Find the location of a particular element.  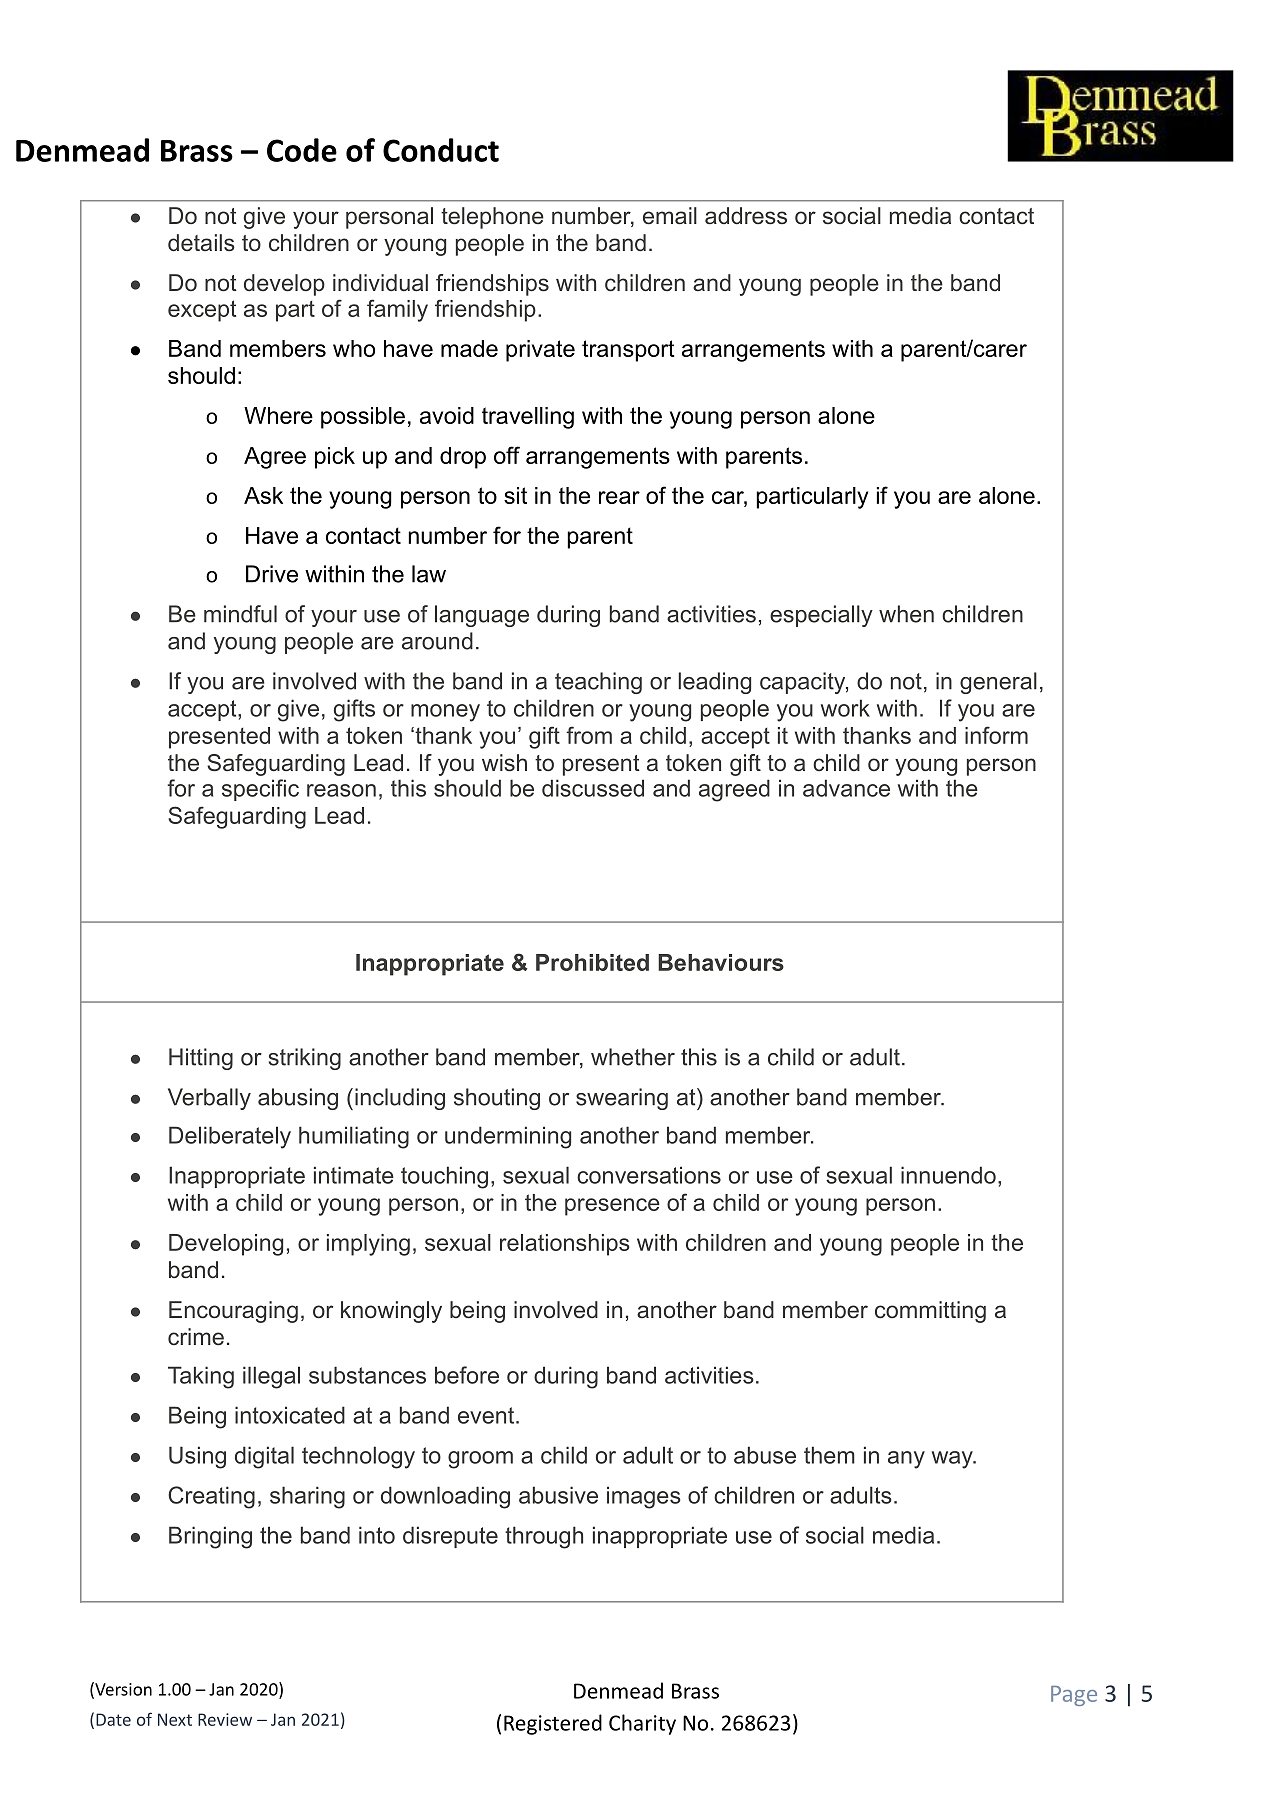

presence is located at coordinates (612, 1207).
